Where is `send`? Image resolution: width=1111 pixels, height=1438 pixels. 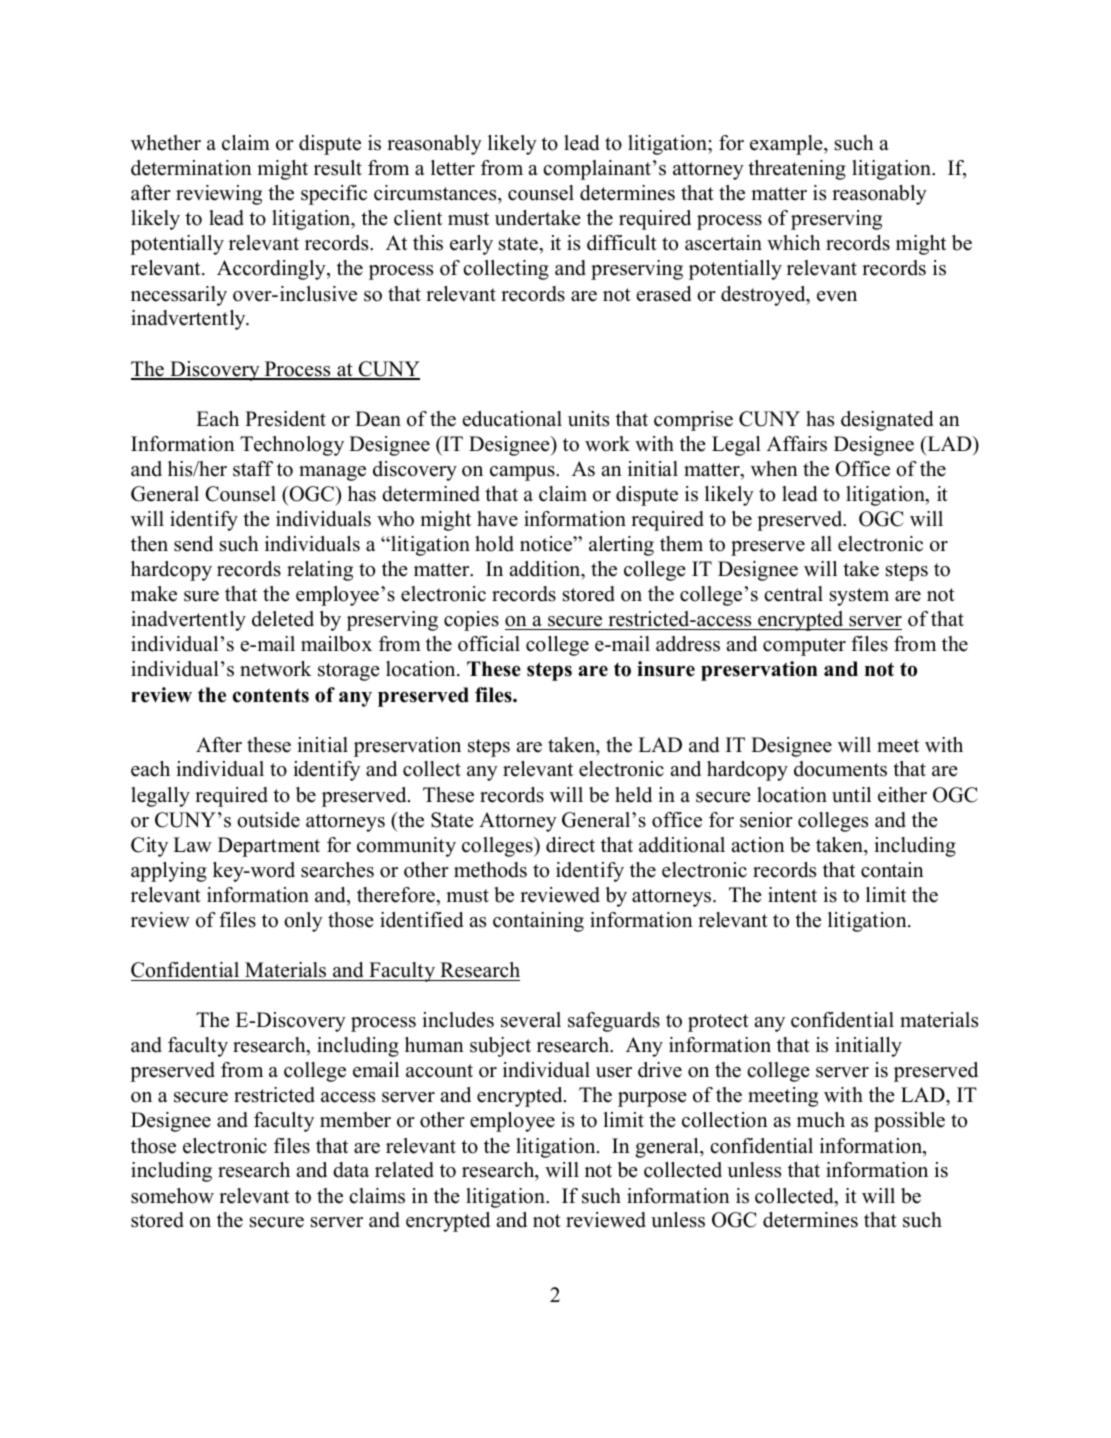
send is located at coordinates (193, 544).
